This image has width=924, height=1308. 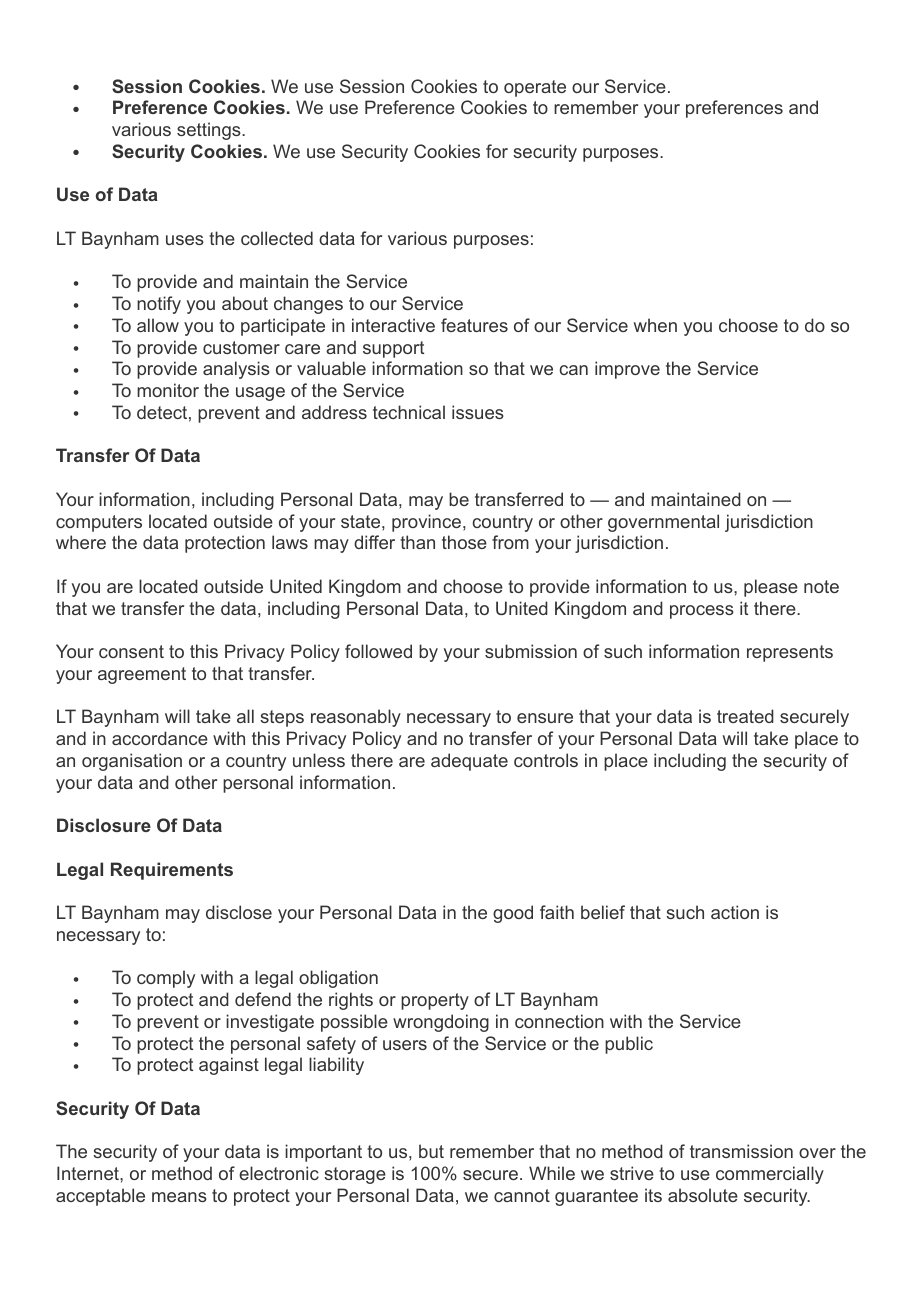 I want to click on improve, so click(x=627, y=370).
